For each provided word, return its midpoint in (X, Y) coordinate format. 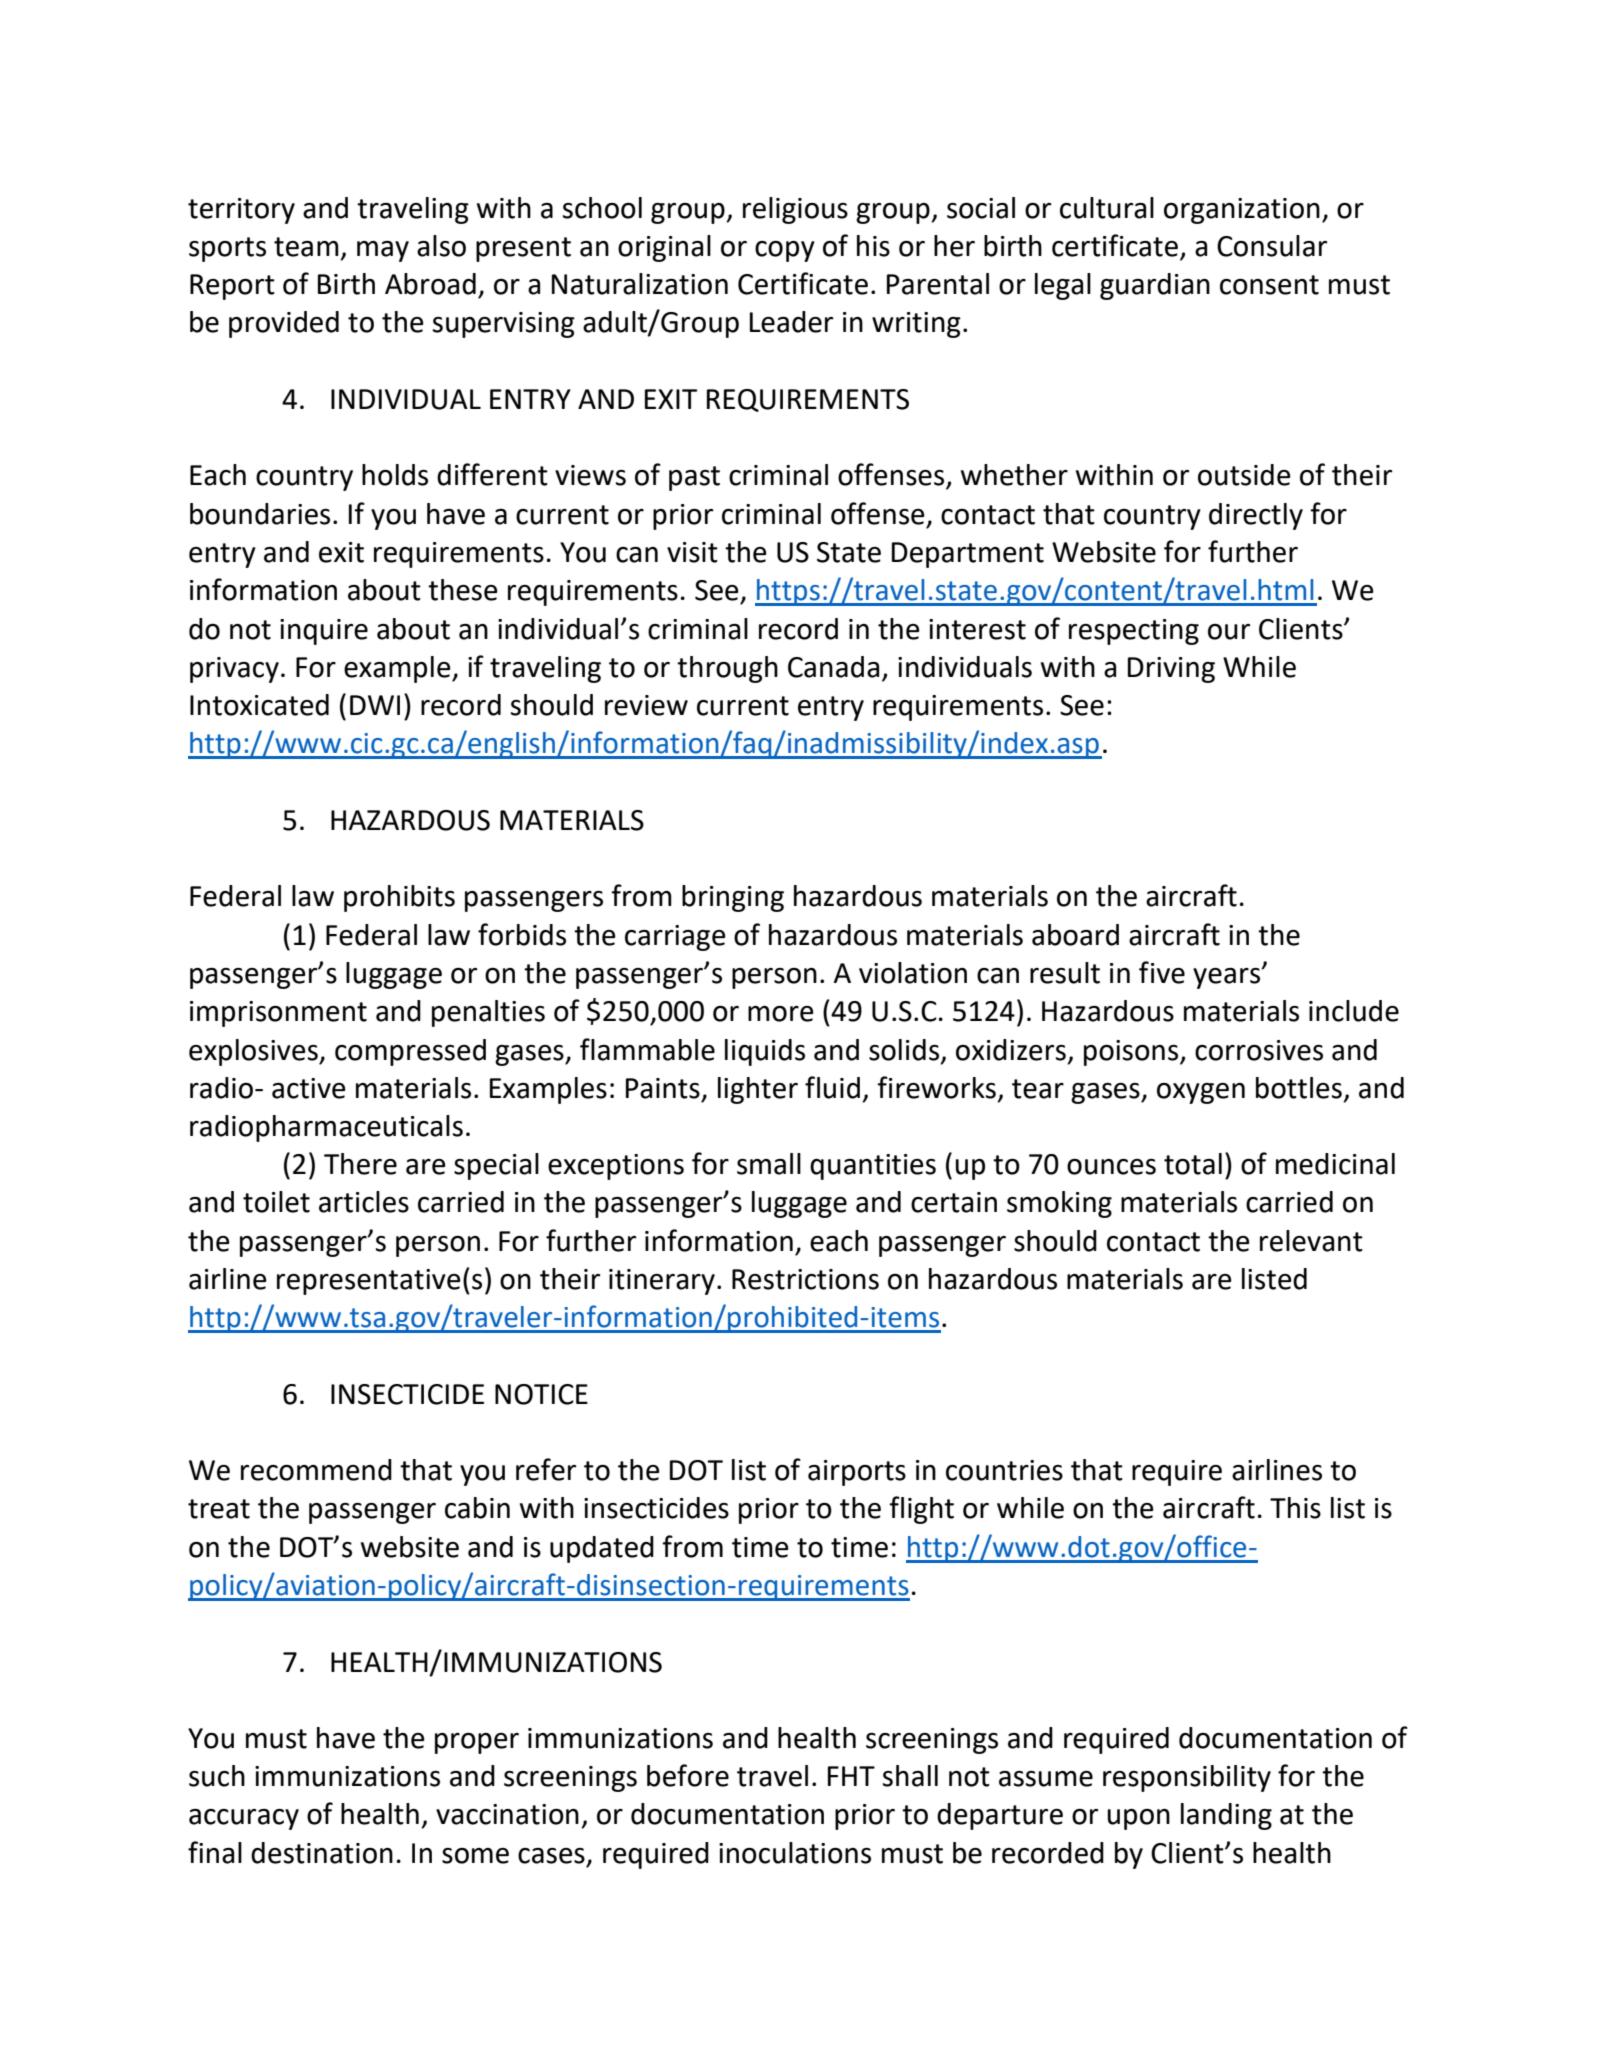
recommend (316, 1470)
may (383, 251)
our (1229, 632)
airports (857, 1473)
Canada (833, 667)
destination (322, 1853)
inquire (324, 632)
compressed (410, 1052)
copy (785, 251)
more (781, 1014)
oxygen (1201, 1093)
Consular (1272, 246)
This (1295, 1508)
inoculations (795, 1853)
